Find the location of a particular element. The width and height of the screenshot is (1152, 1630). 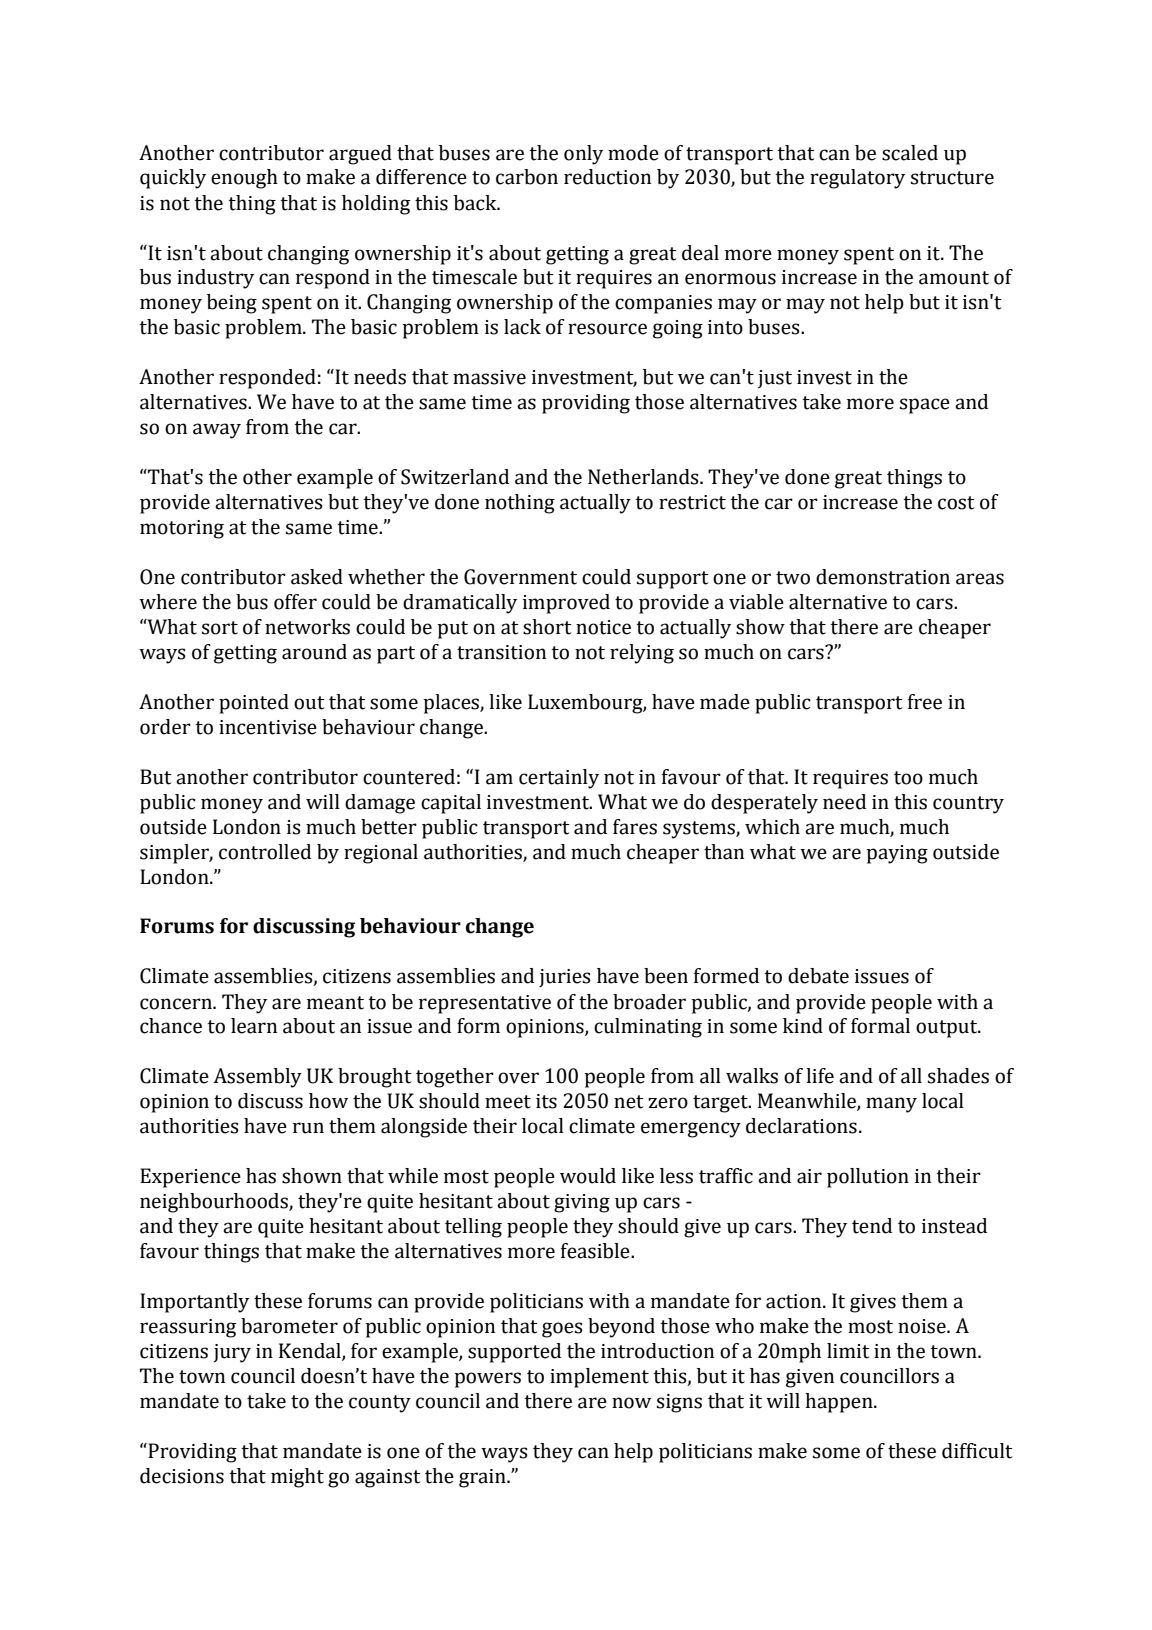

might is located at coordinates (297, 1478).
